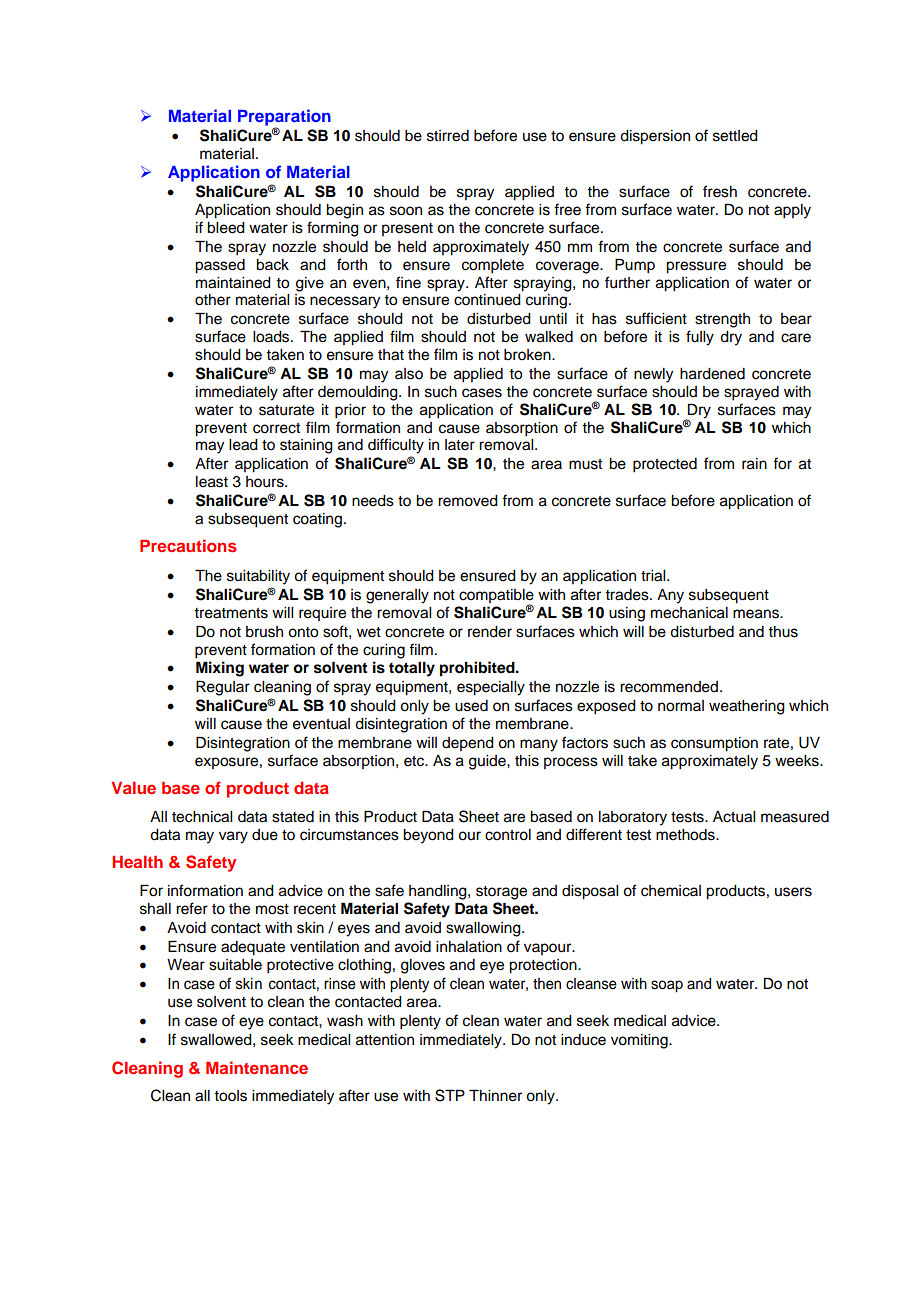 The height and width of the screenshot is (1308, 924). I want to click on depend, so click(468, 744).
